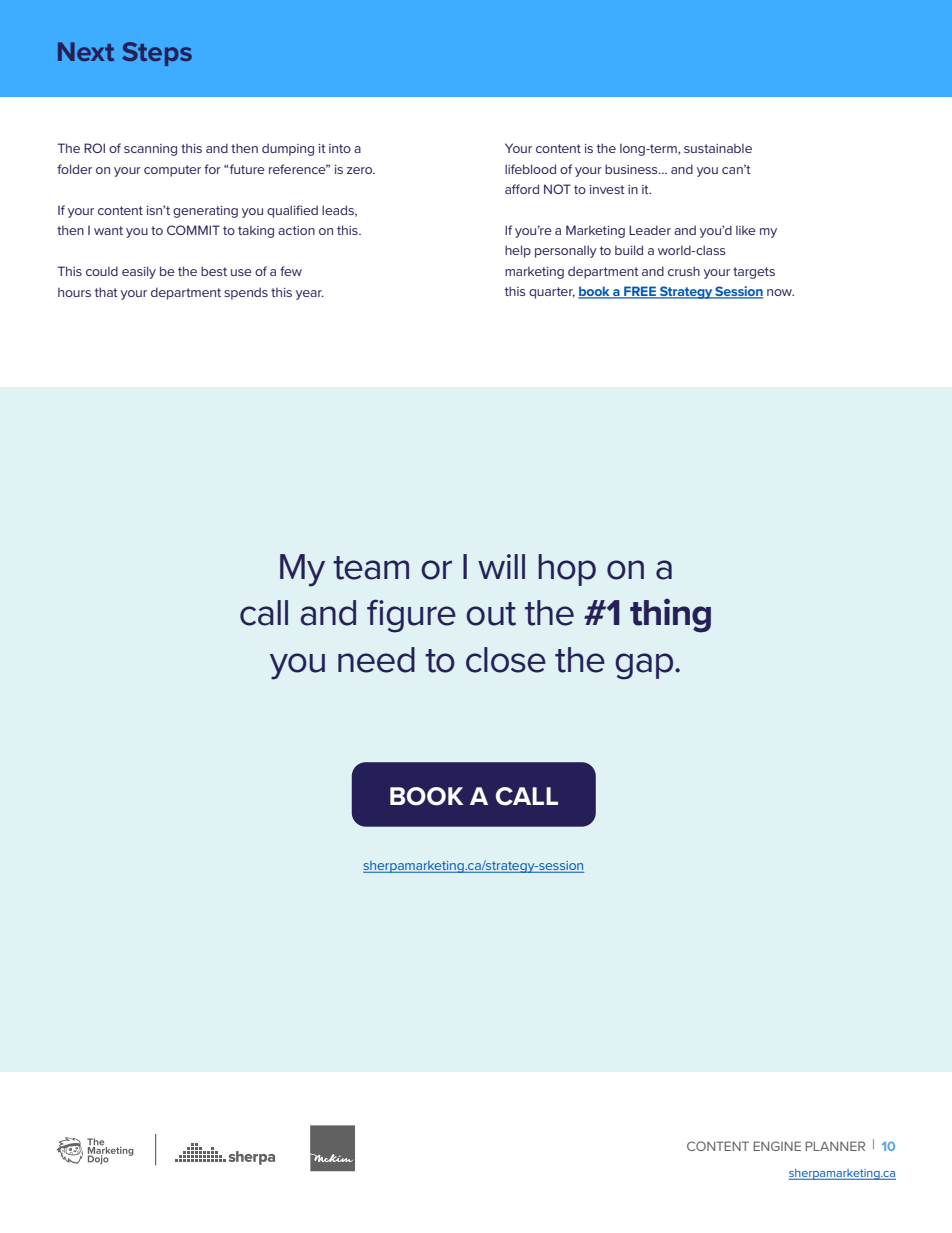 Image resolution: width=952 pixels, height=1233 pixels. Describe the element at coordinates (718, 148) in the image. I see `sustainable` at that location.
